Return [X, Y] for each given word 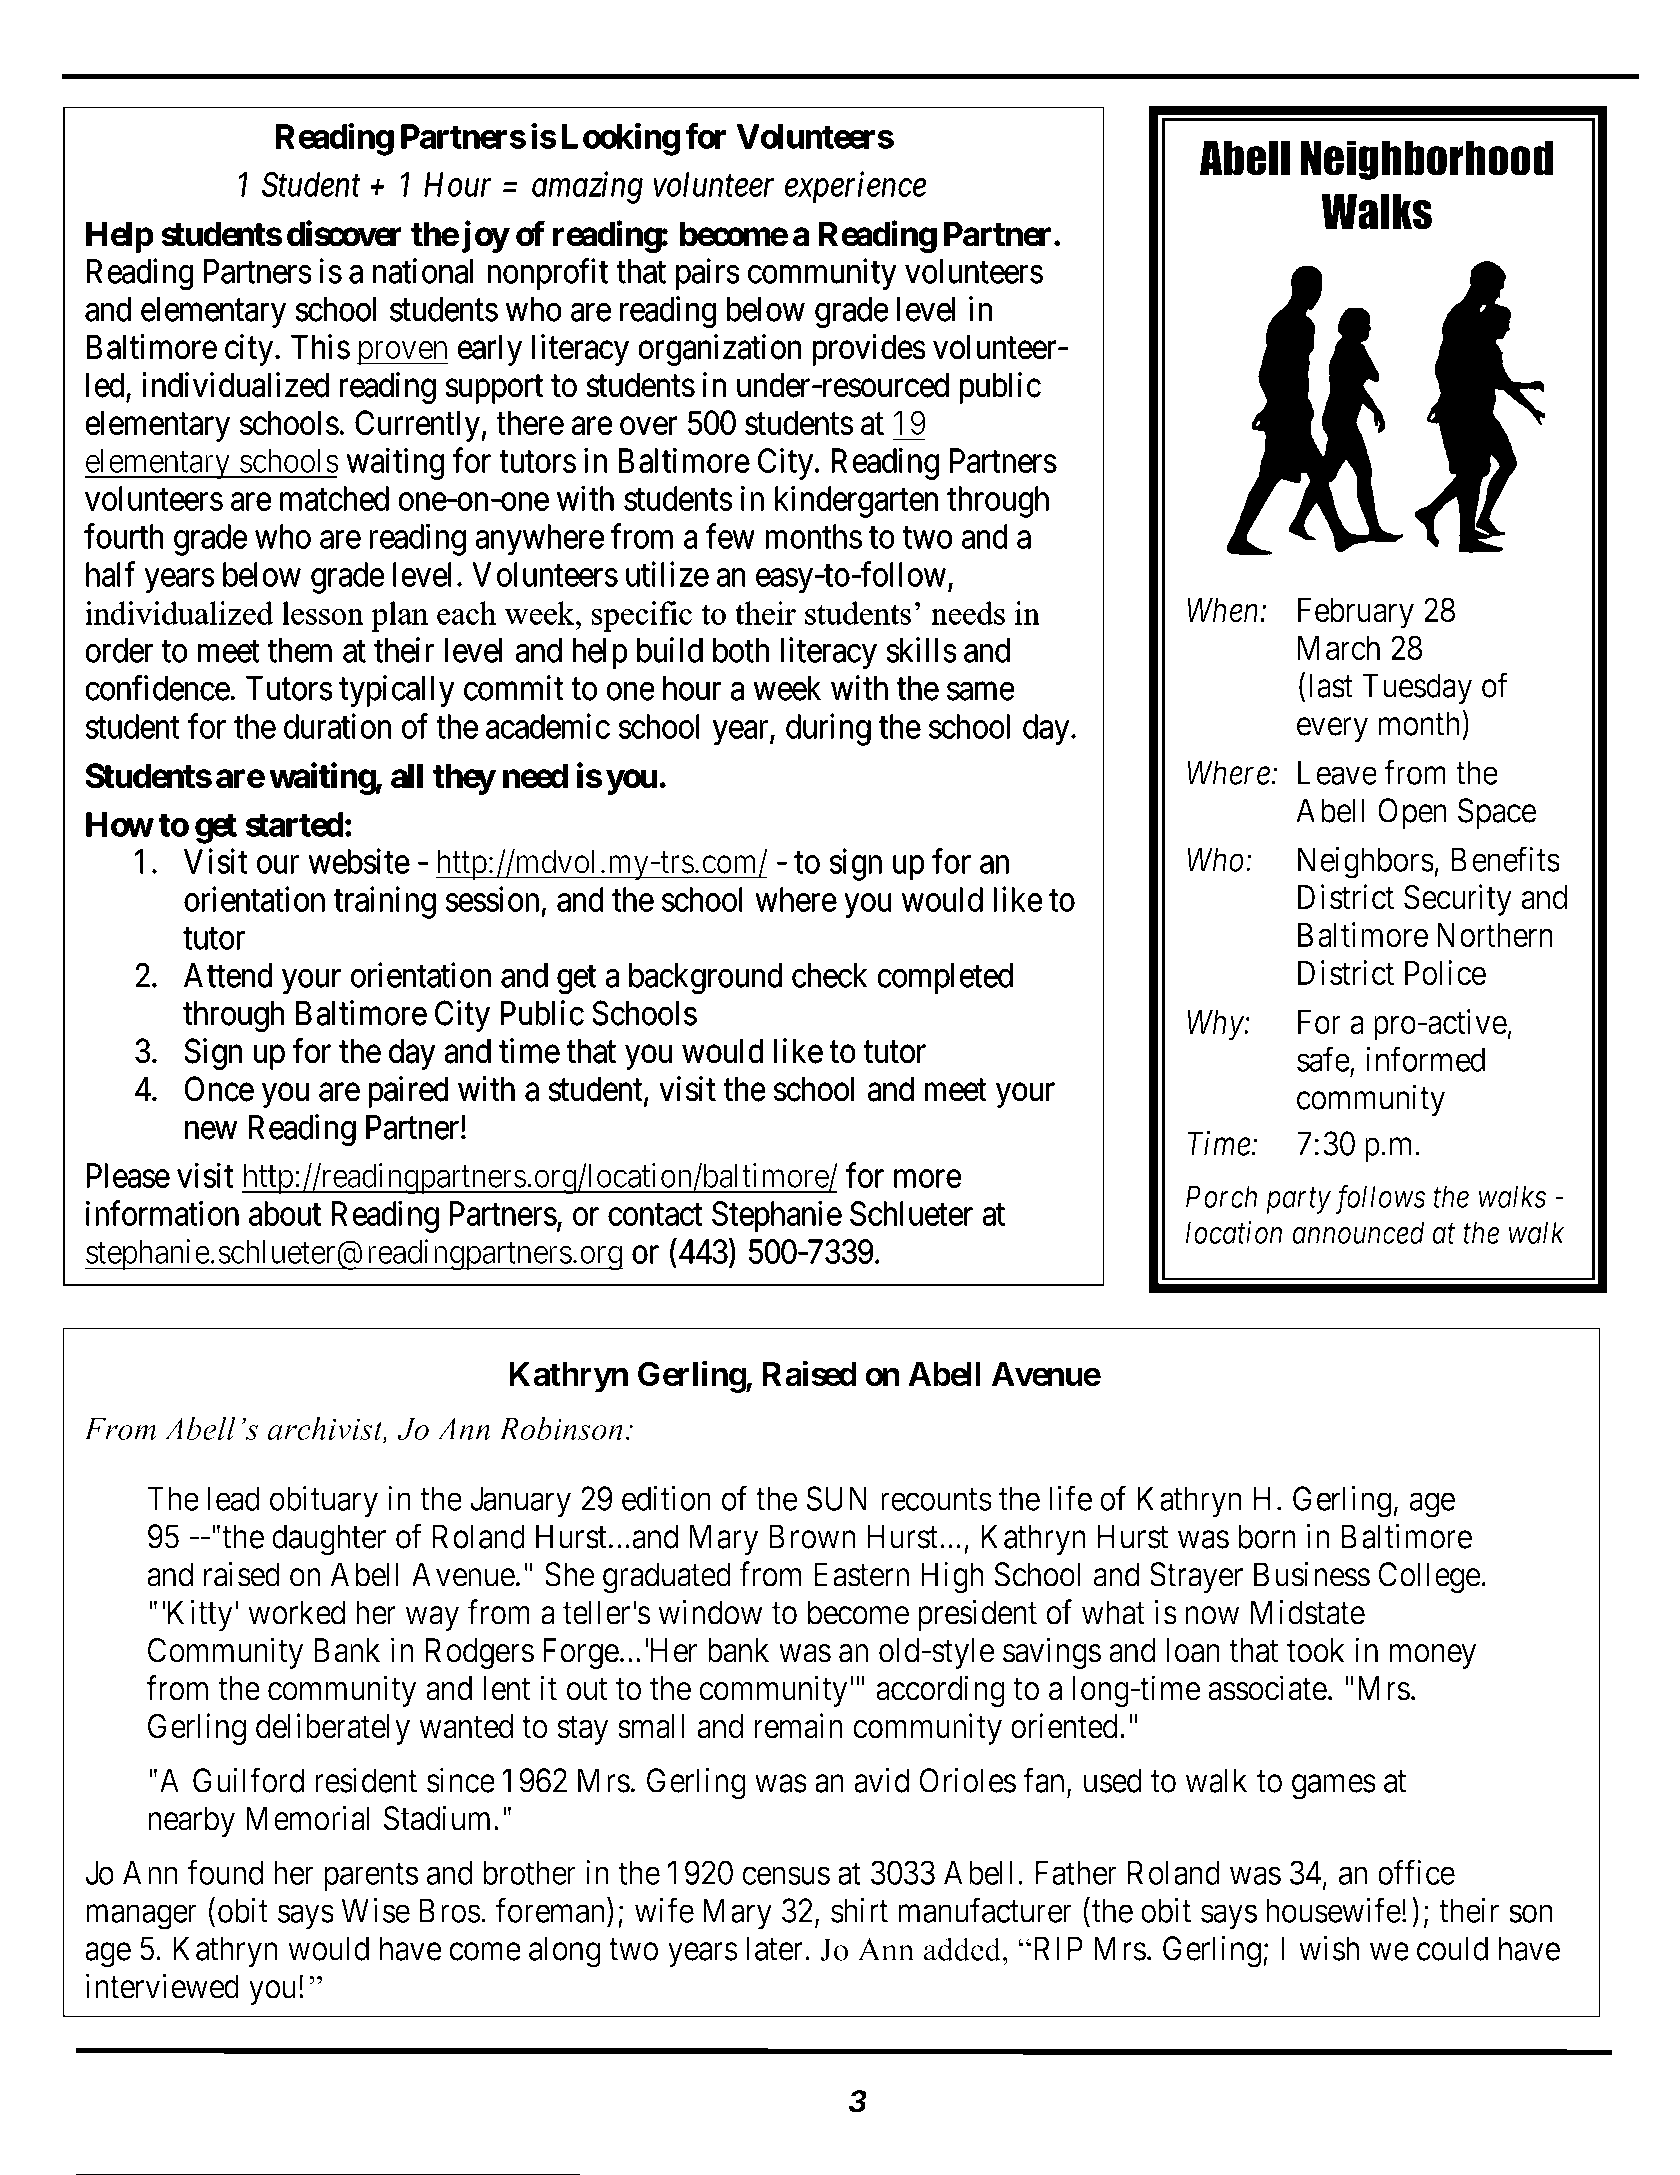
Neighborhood [1427, 160]
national [423, 271]
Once [219, 1089]
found [225, 1872]
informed [1425, 1059]
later [776, 1948]
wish [1329, 1948]
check [829, 975]
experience [855, 187]
